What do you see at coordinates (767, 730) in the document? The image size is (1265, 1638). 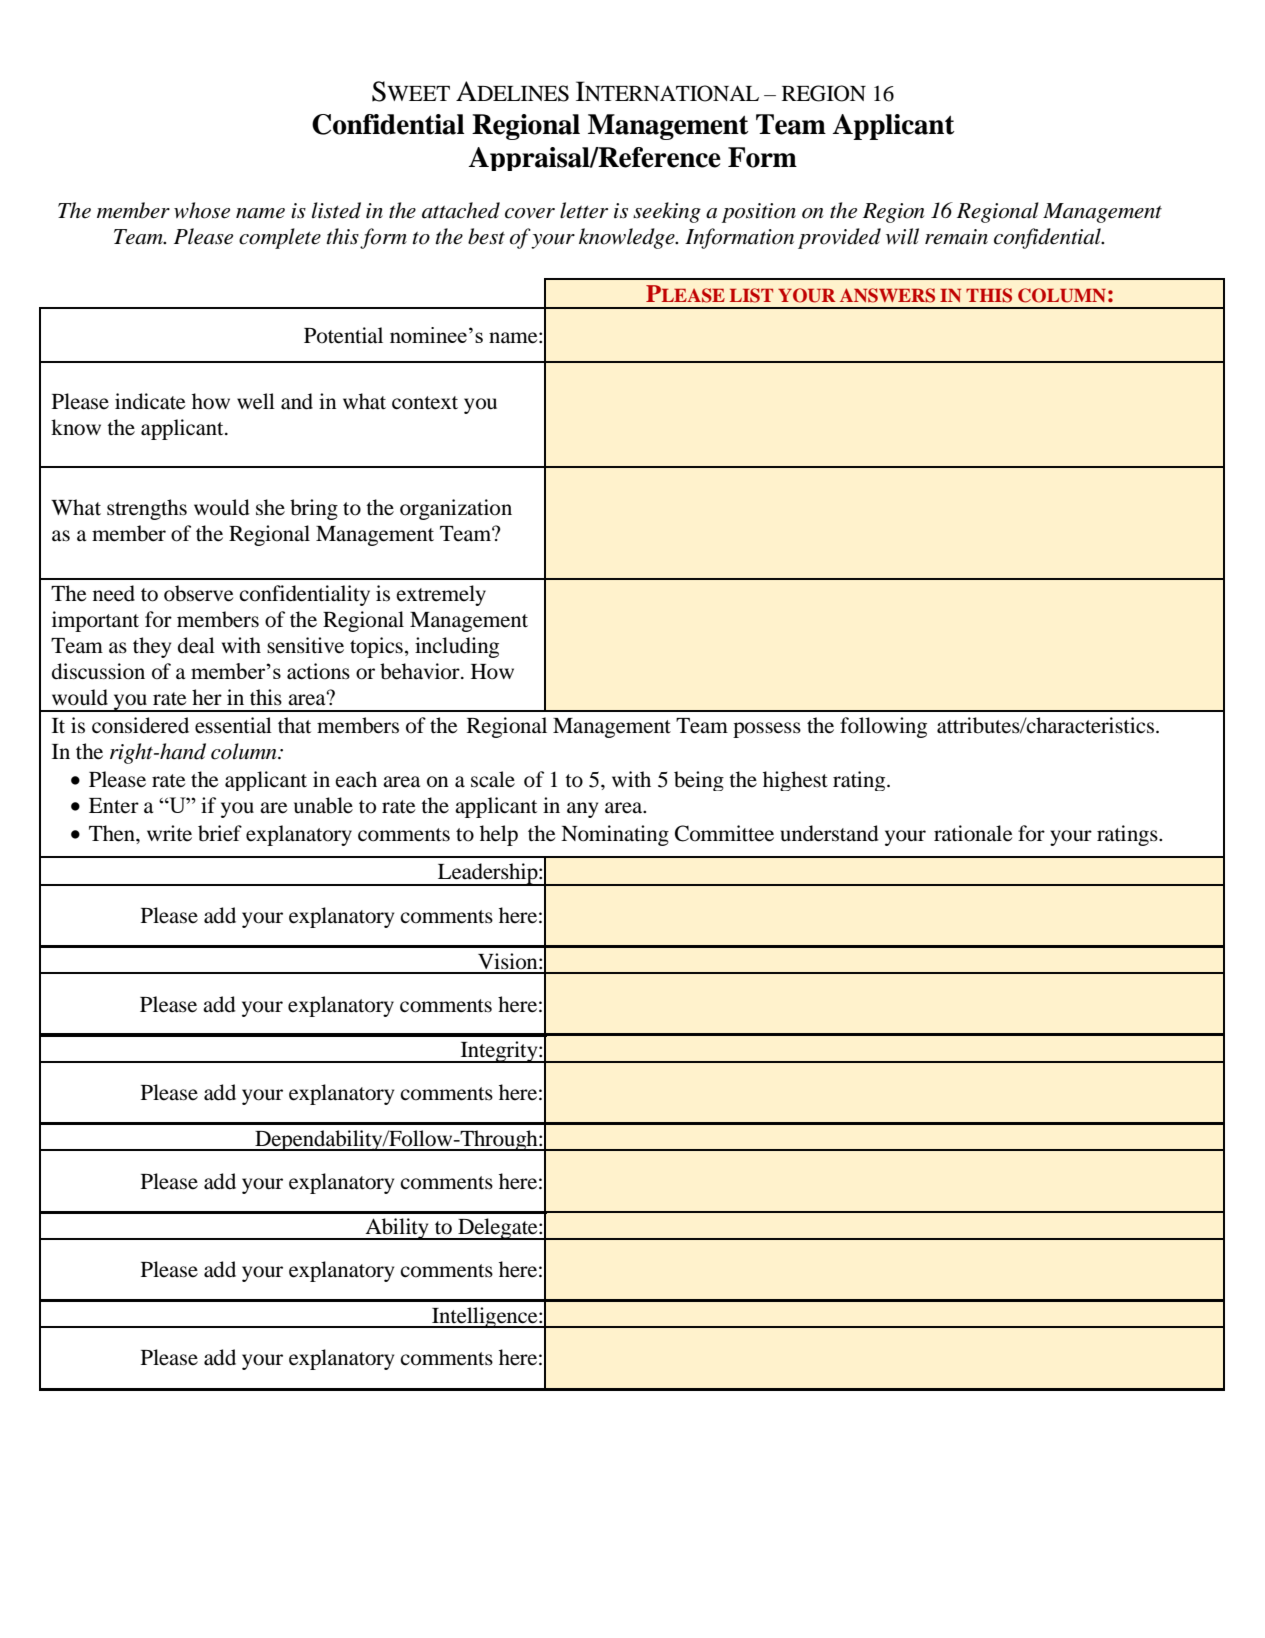 I see `possess` at bounding box center [767, 730].
